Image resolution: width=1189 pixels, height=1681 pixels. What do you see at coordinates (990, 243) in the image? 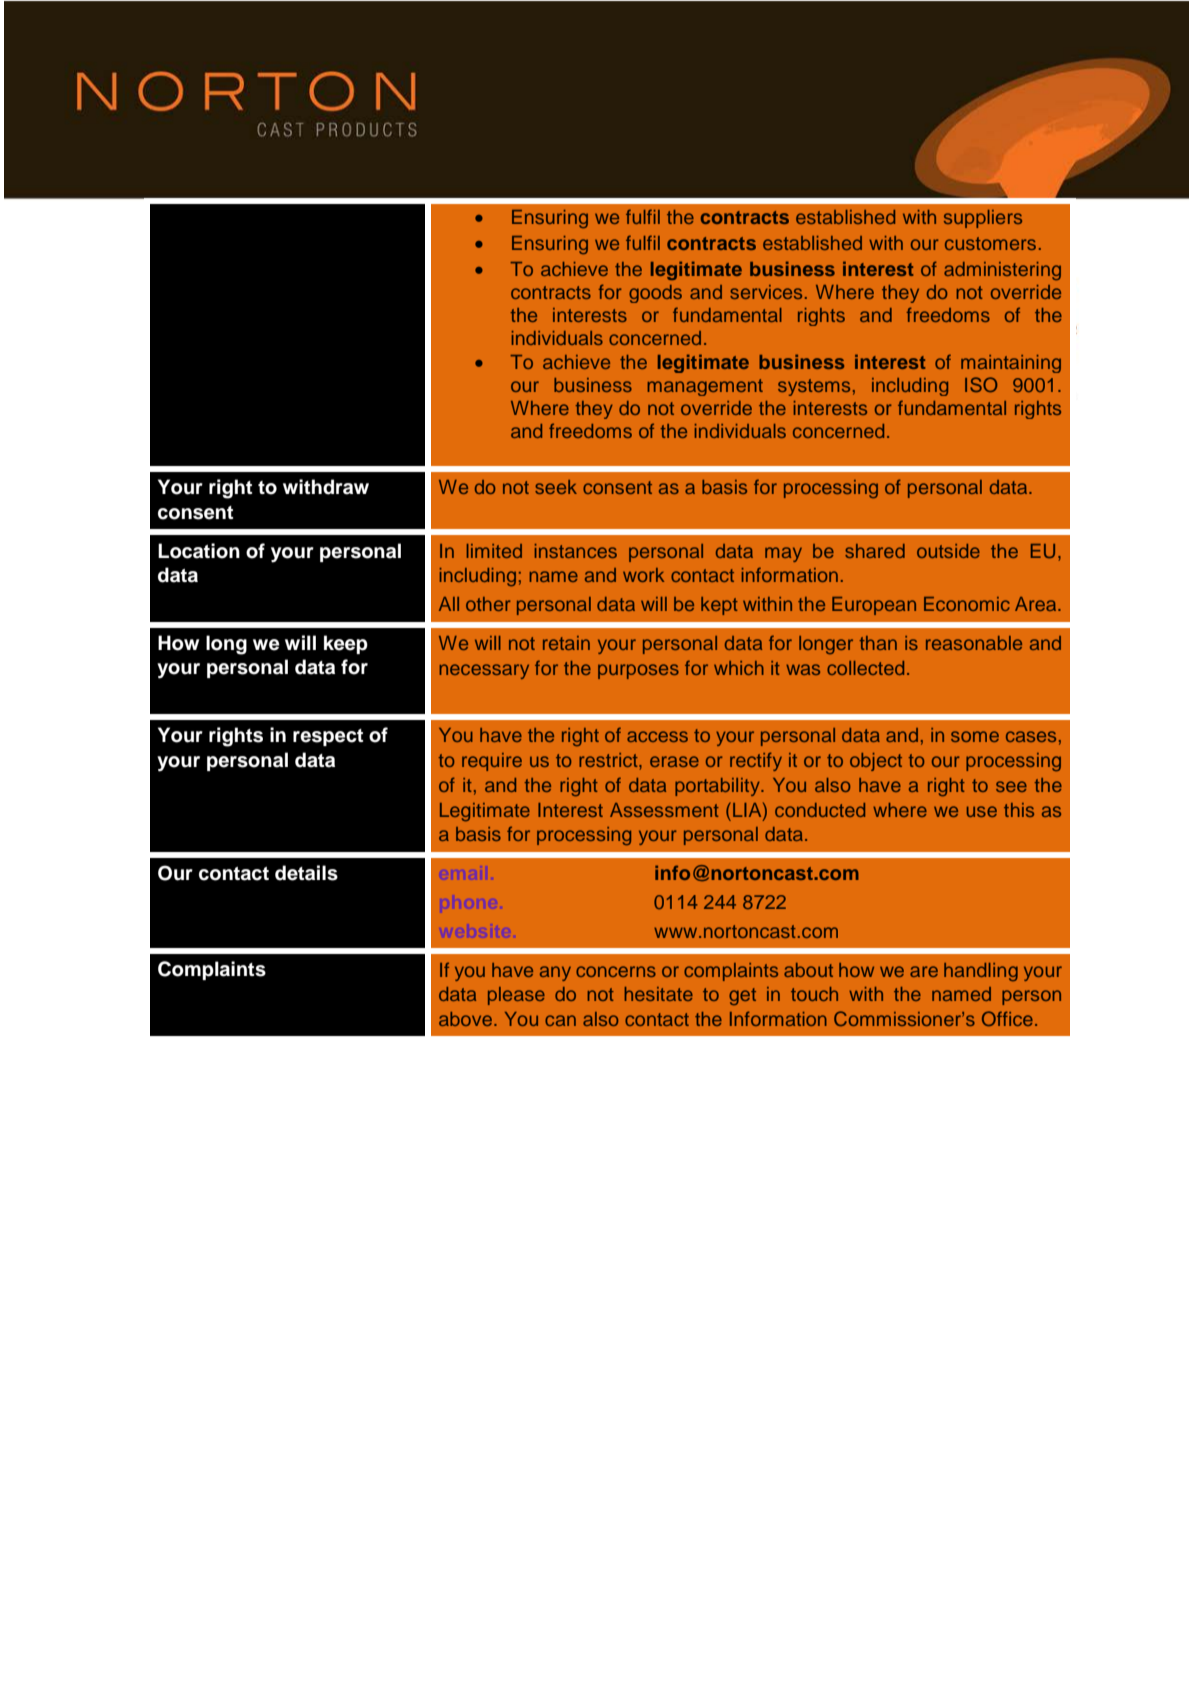
I see `customers` at bounding box center [990, 243].
